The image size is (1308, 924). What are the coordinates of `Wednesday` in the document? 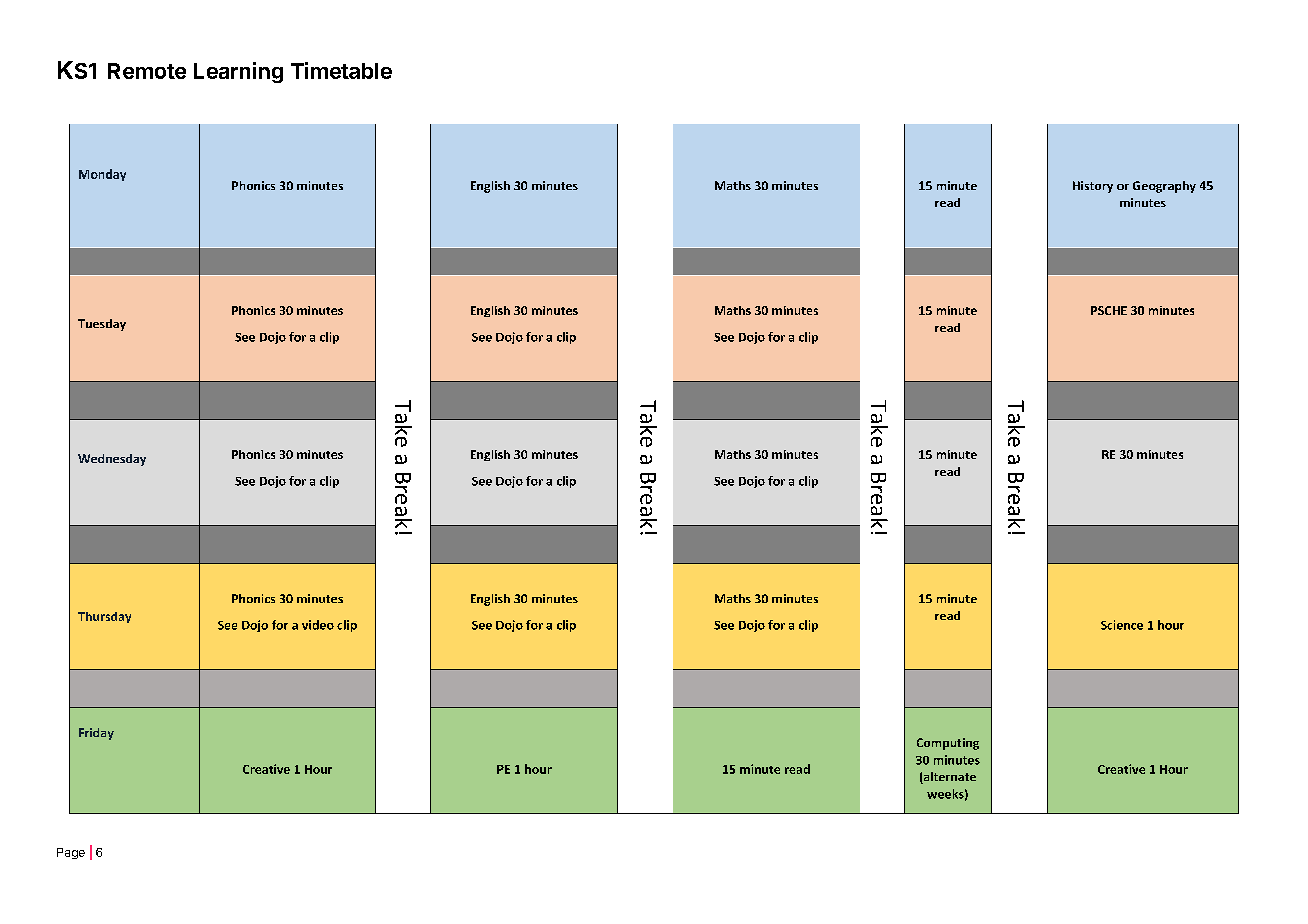 It's located at (112, 460).
